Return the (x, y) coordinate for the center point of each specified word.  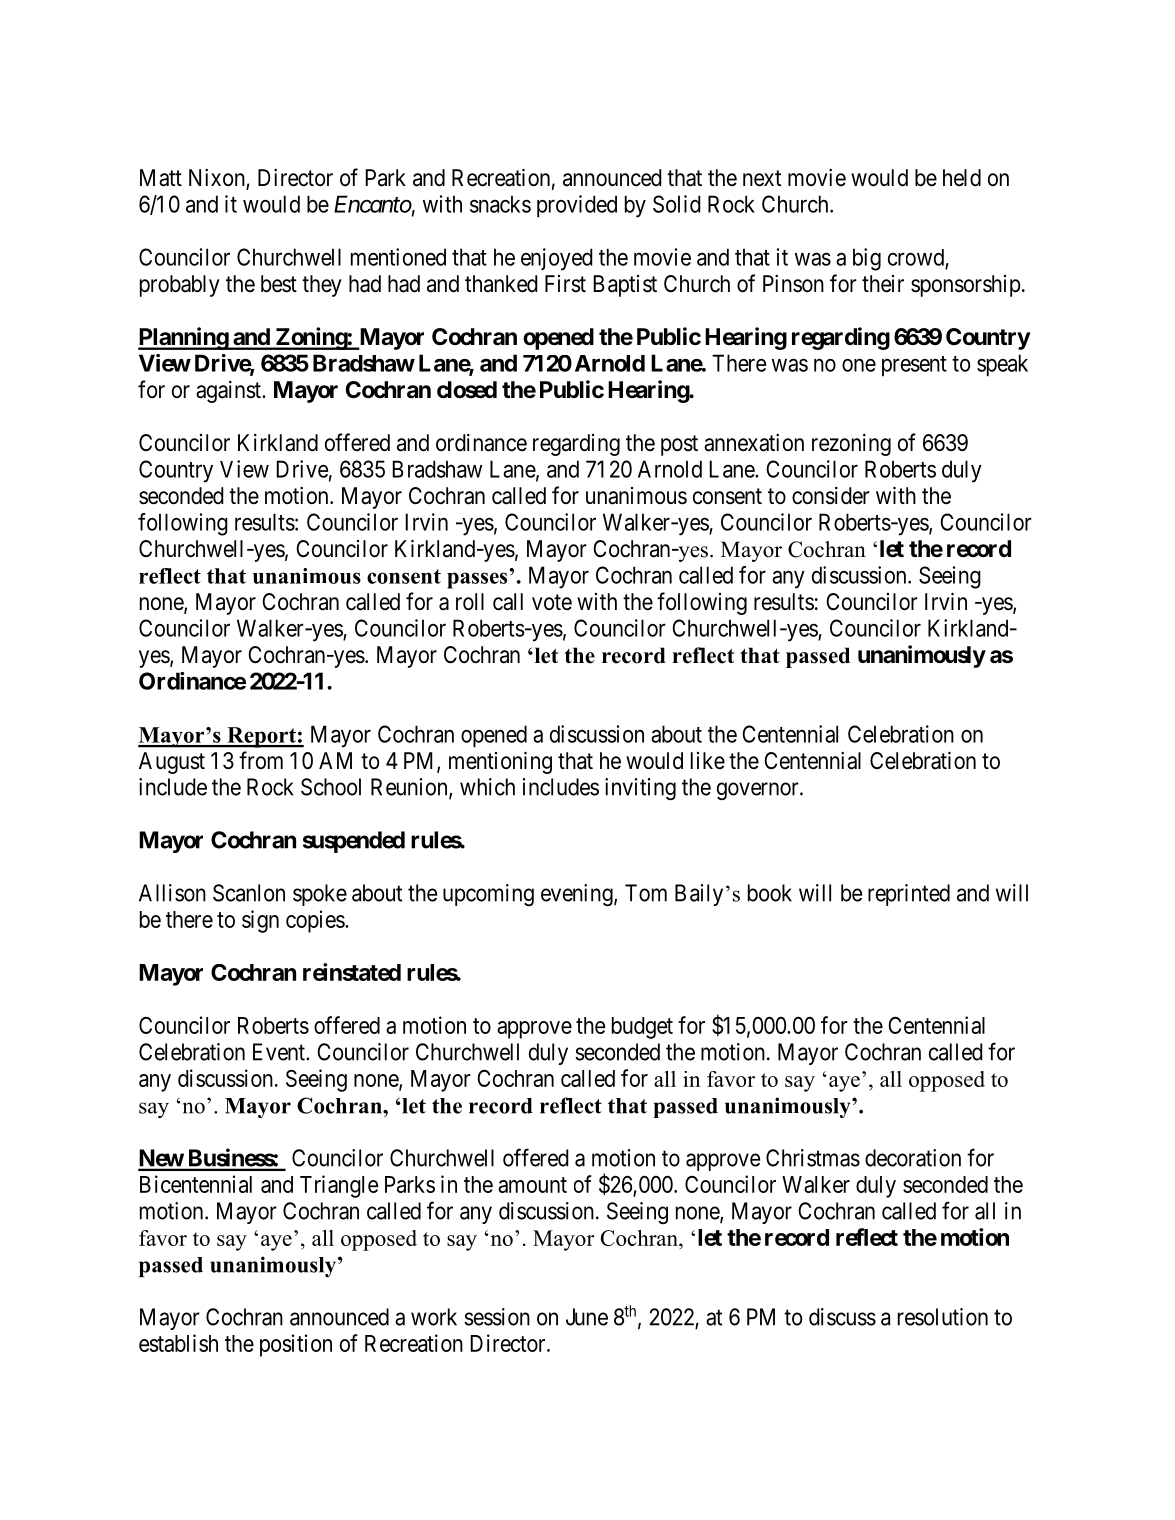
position (296, 1345)
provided (577, 206)
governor (759, 791)
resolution (943, 1317)
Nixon (218, 179)
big (867, 259)
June (587, 1317)
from (261, 760)
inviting (640, 789)
